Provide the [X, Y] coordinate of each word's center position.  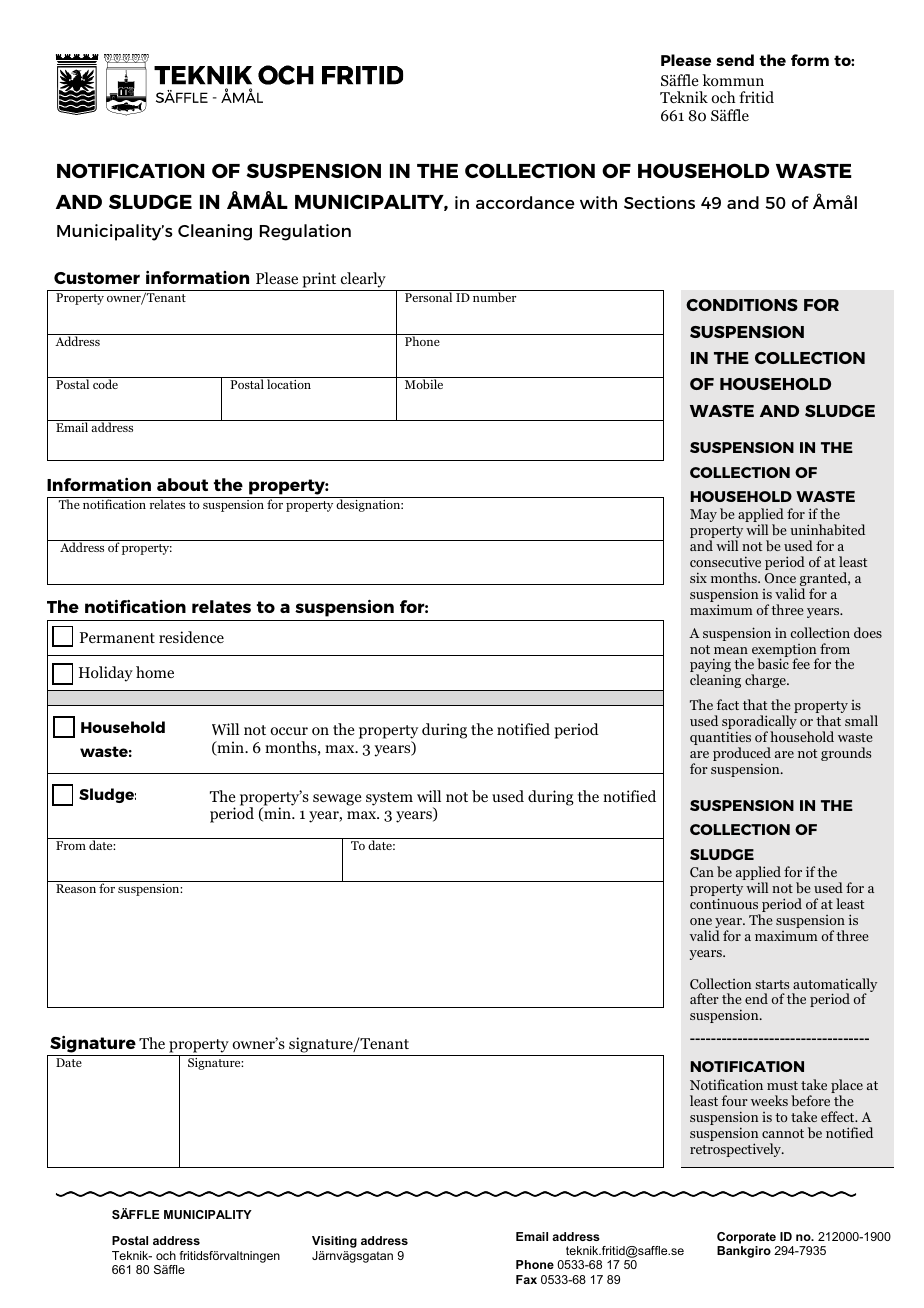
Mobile [424, 383]
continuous [724, 903]
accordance [525, 202]
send [735, 60]
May [703, 515]
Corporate [746, 1238]
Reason [76, 888]
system [389, 799]
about [182, 484]
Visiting [334, 1242]
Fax [526, 1279]
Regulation [305, 232]
